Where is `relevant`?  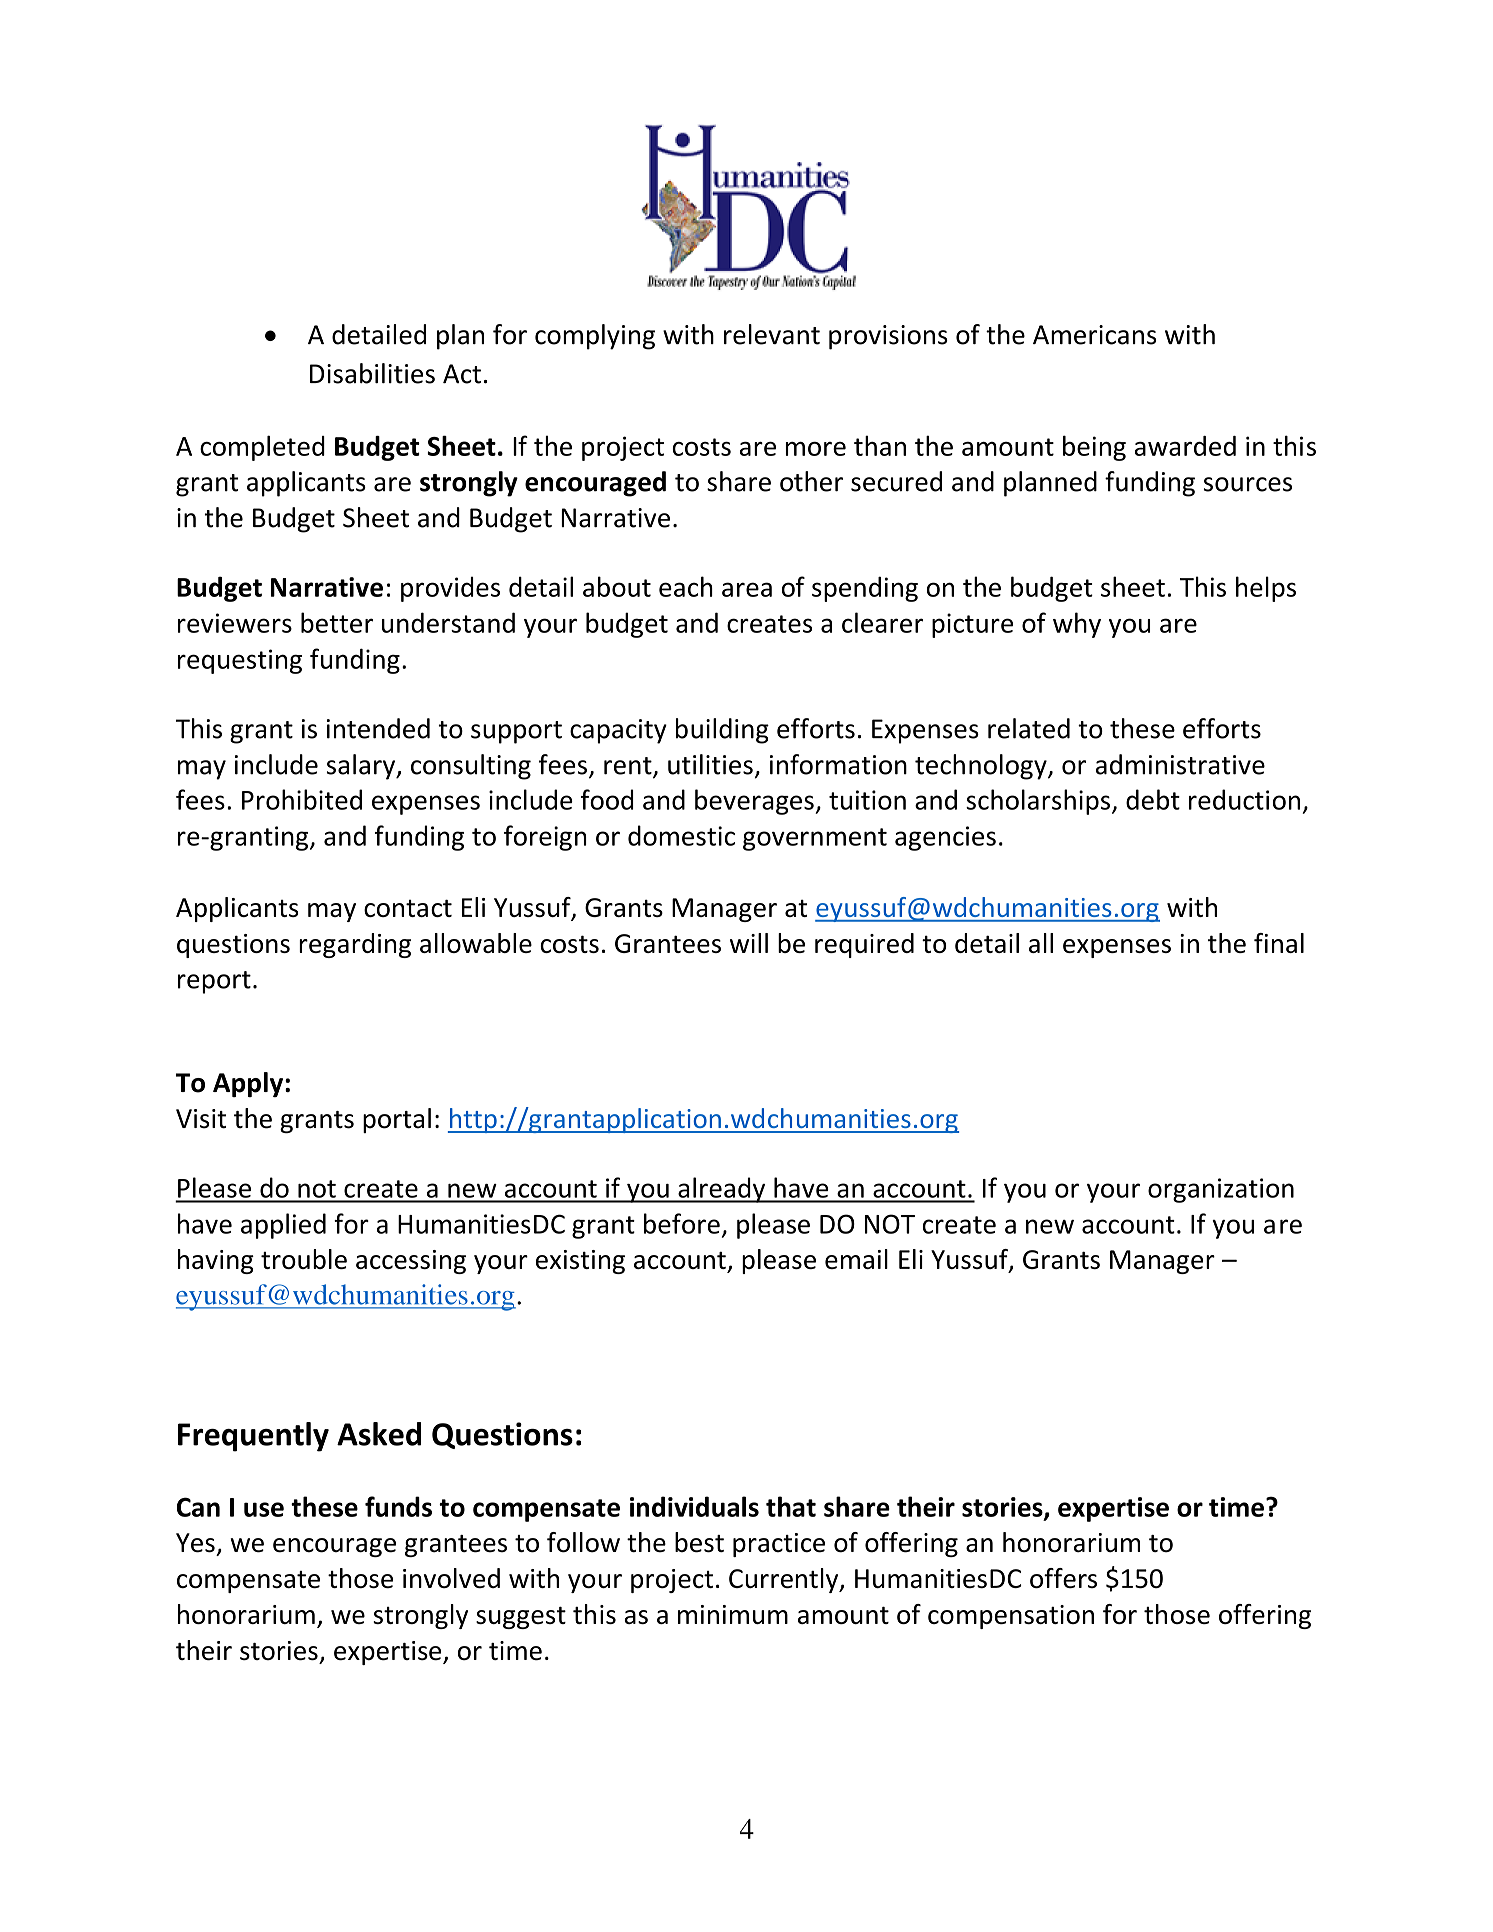 relevant is located at coordinates (772, 334).
